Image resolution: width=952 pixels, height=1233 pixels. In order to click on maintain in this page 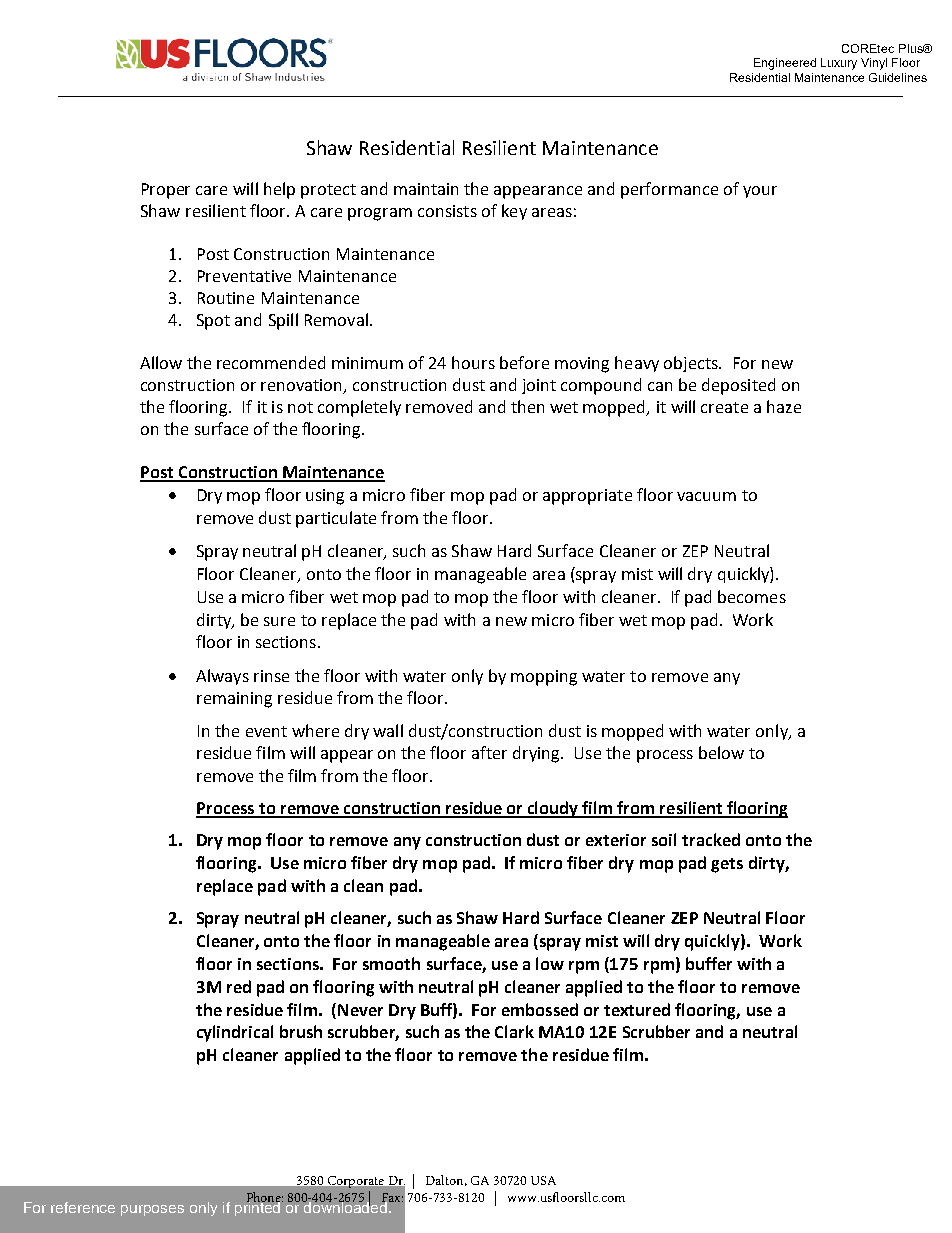, I will do `click(426, 189)`.
